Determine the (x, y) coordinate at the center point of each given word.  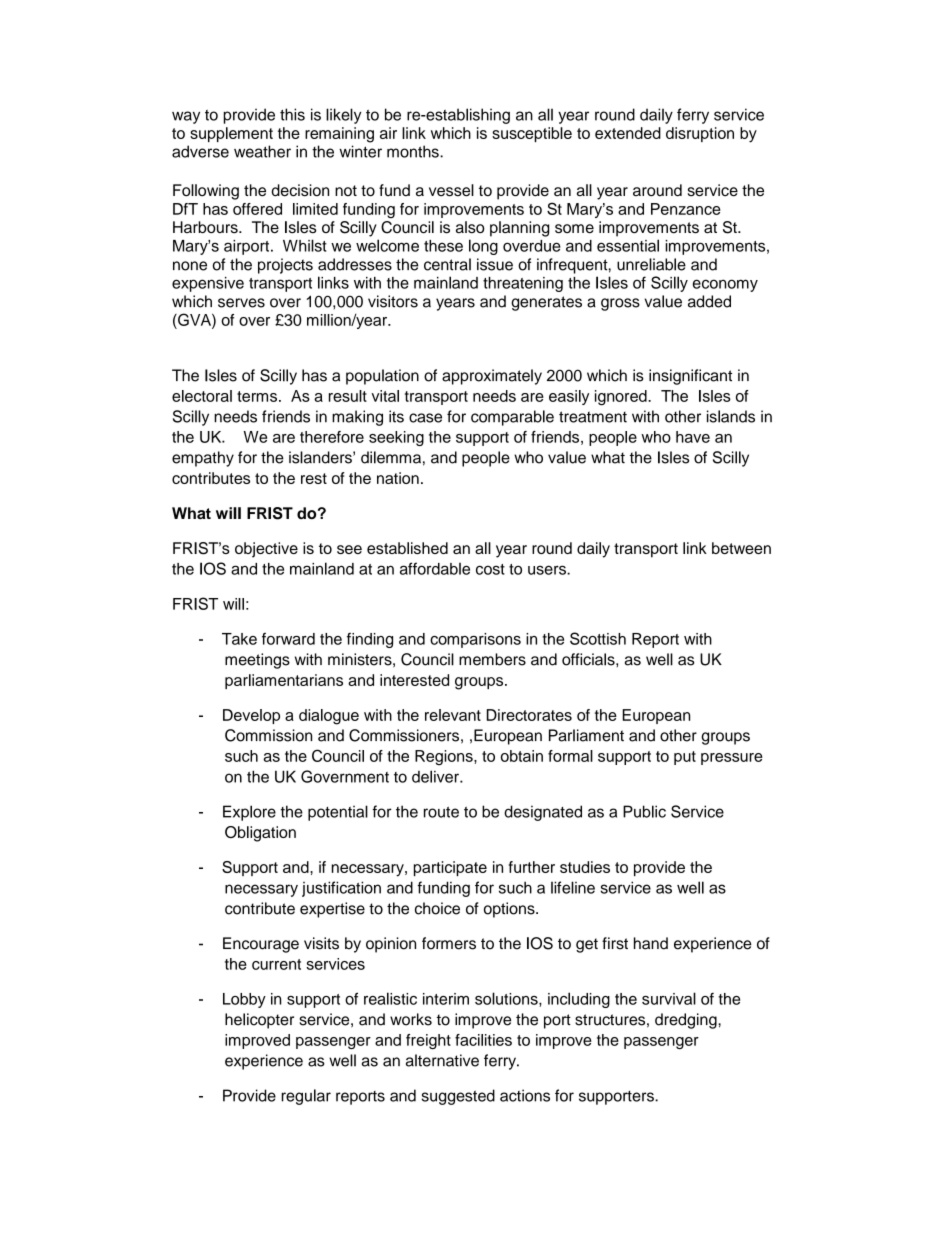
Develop (251, 716)
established (407, 548)
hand (651, 943)
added (709, 301)
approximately (492, 377)
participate (450, 868)
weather (262, 151)
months (414, 151)
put (685, 758)
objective (266, 550)
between (741, 548)
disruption (700, 134)
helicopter (259, 1021)
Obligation (260, 834)
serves (241, 303)
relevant (453, 715)
